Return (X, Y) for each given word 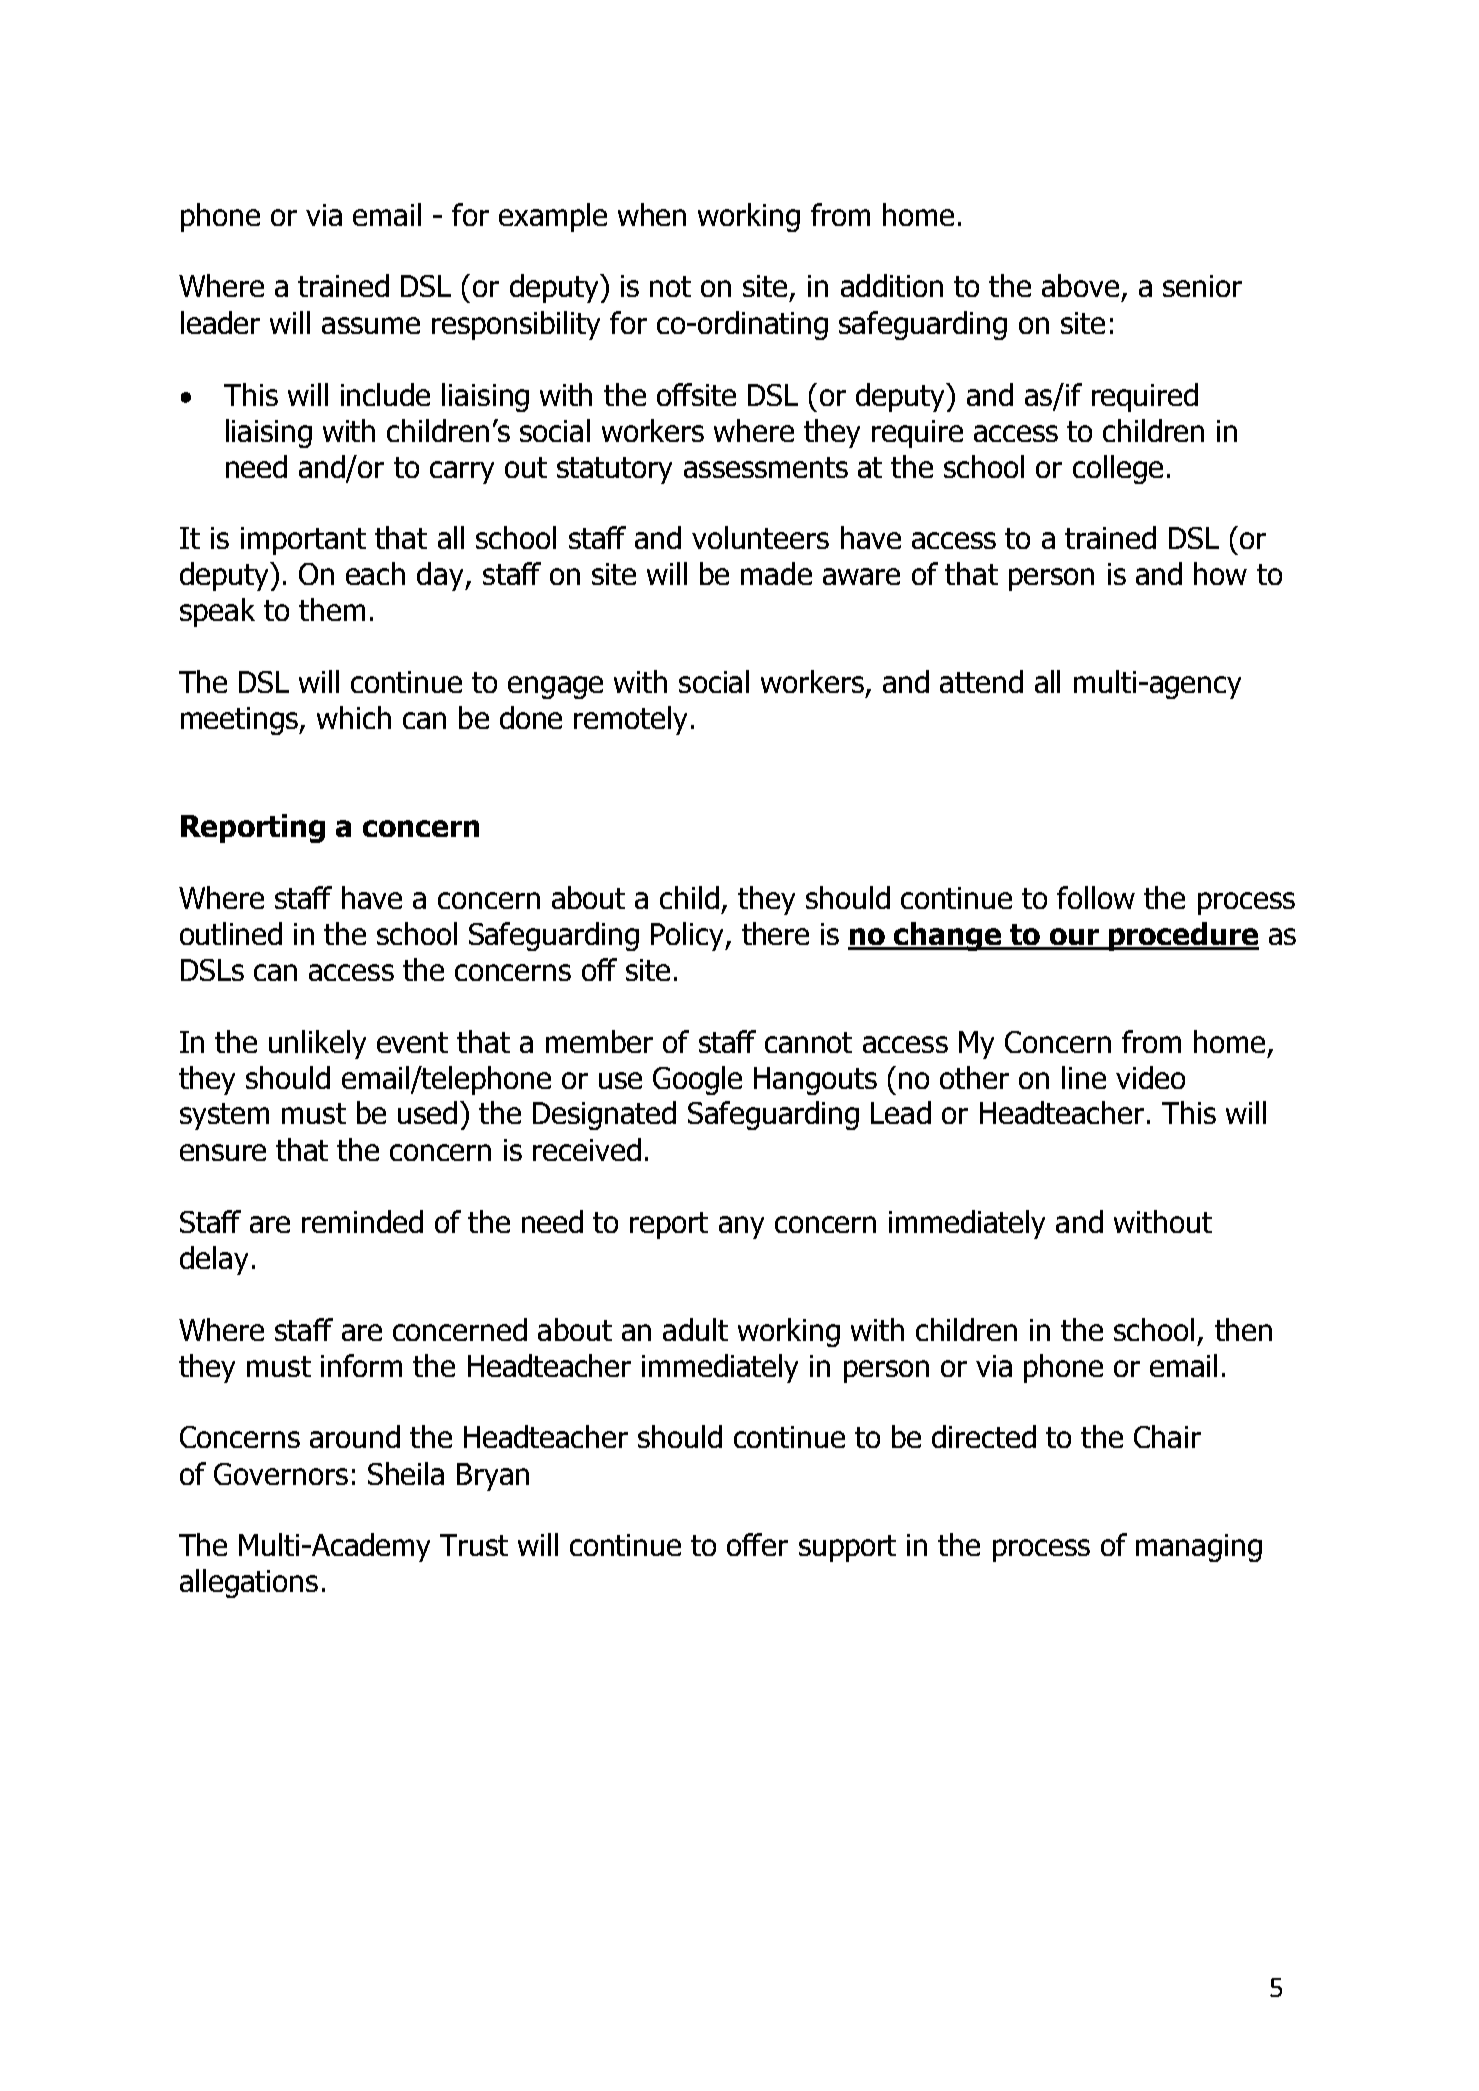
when (652, 214)
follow (1096, 897)
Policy (688, 936)
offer (757, 1544)
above (1080, 285)
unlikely (317, 1044)
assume (371, 325)
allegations (249, 1583)
